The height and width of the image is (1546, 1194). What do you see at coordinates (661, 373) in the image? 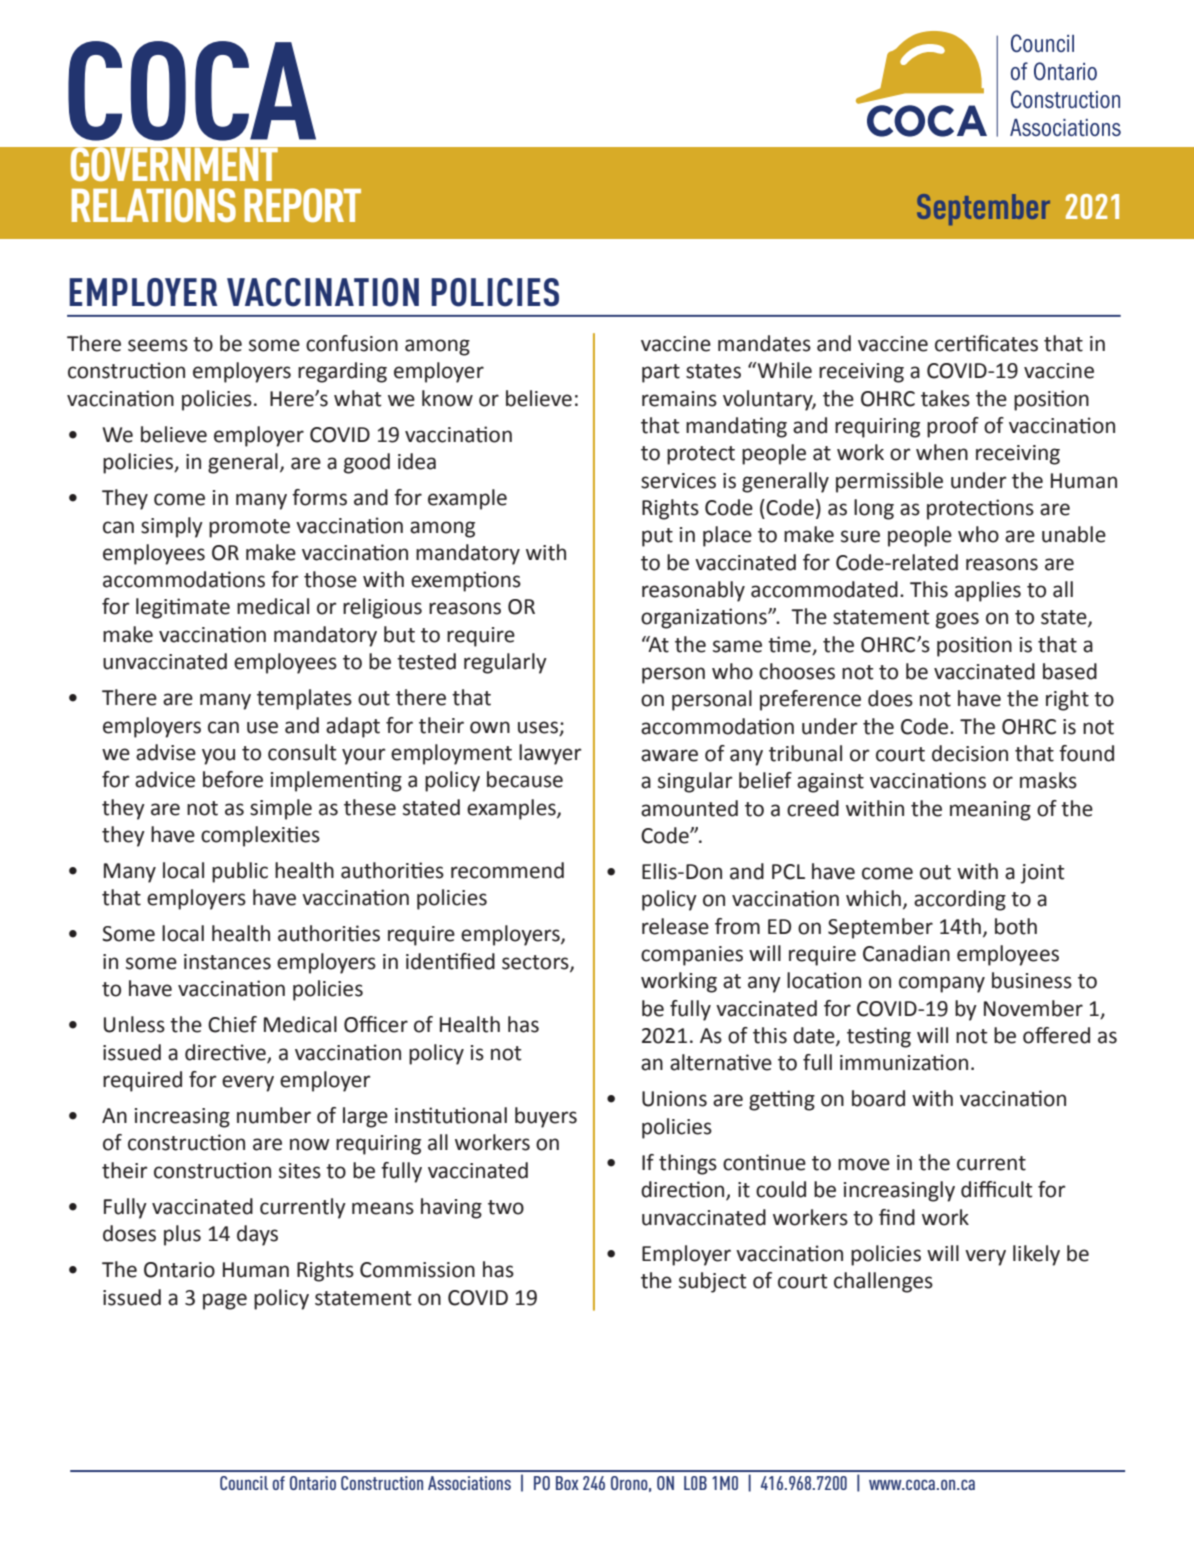
I see `part` at bounding box center [661, 373].
